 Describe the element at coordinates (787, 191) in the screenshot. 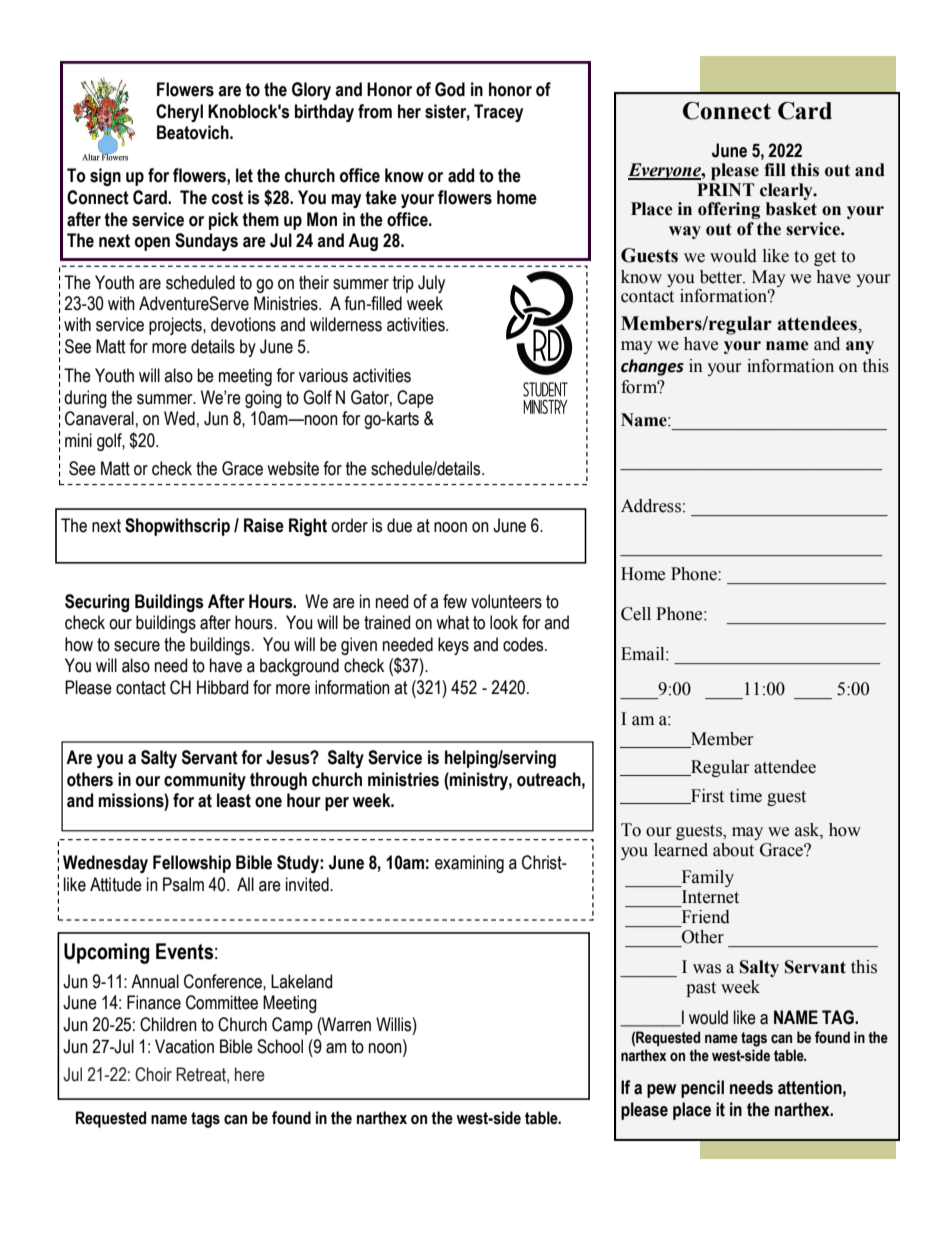

I see `clearly` at that location.
